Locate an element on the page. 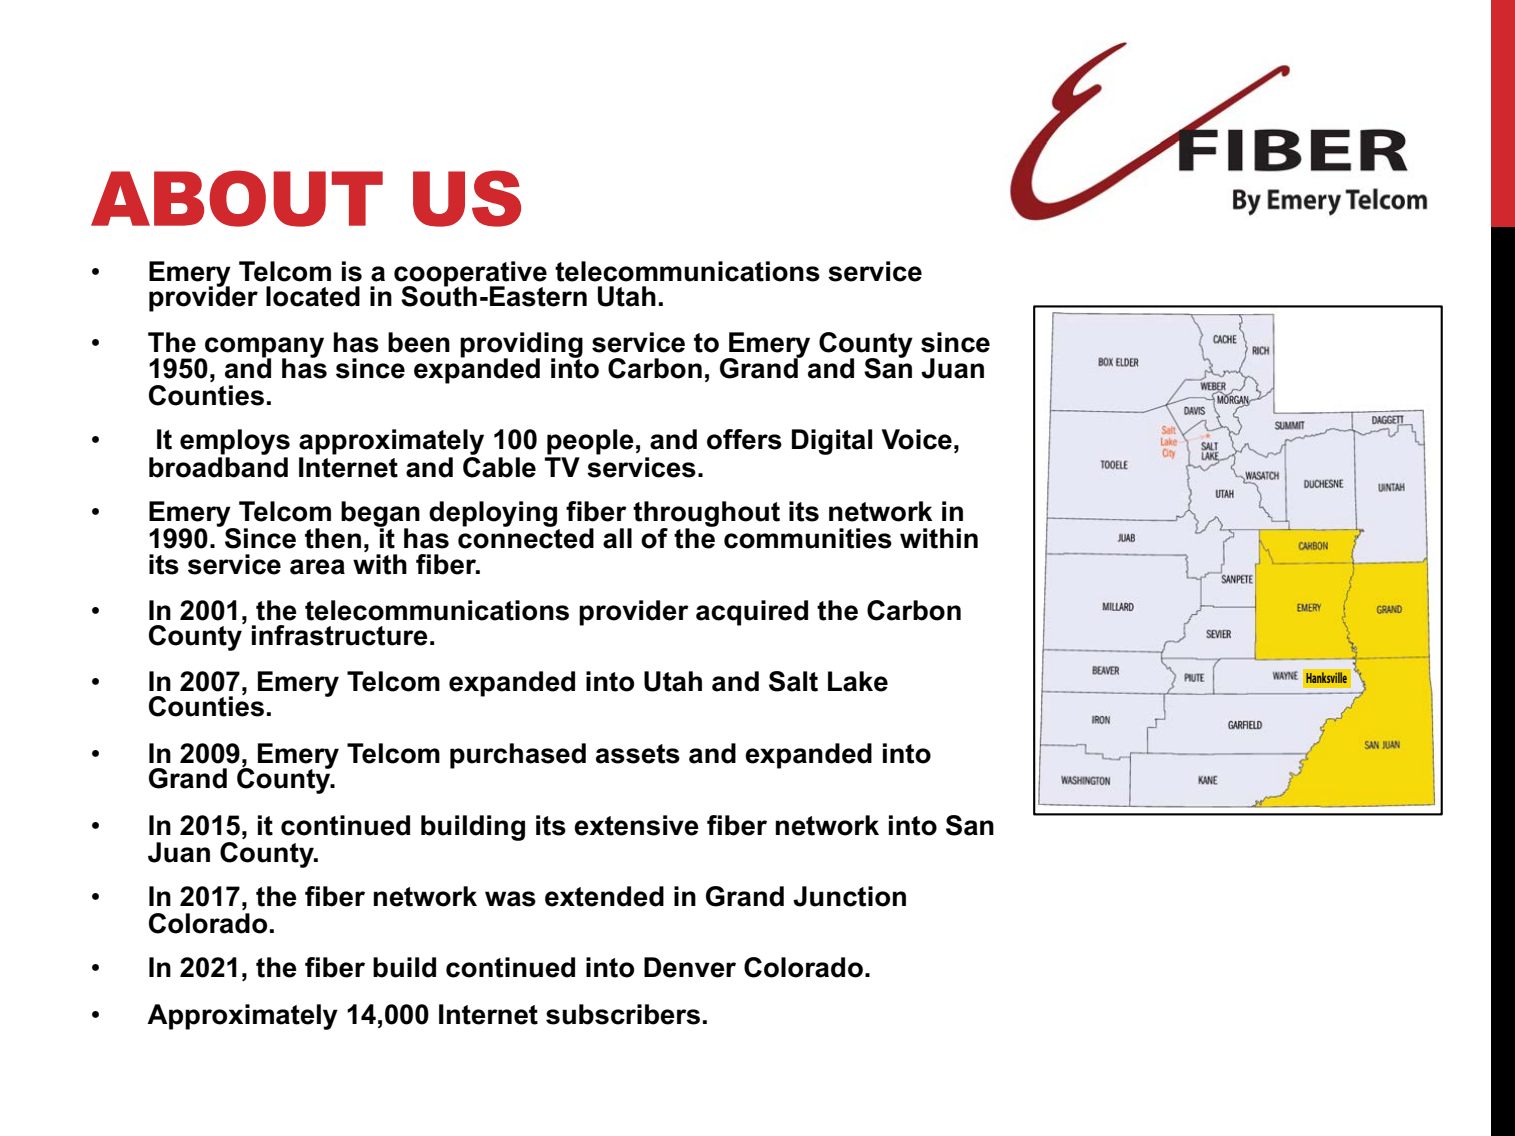 The image size is (1515, 1136). acquired is located at coordinates (752, 613).
